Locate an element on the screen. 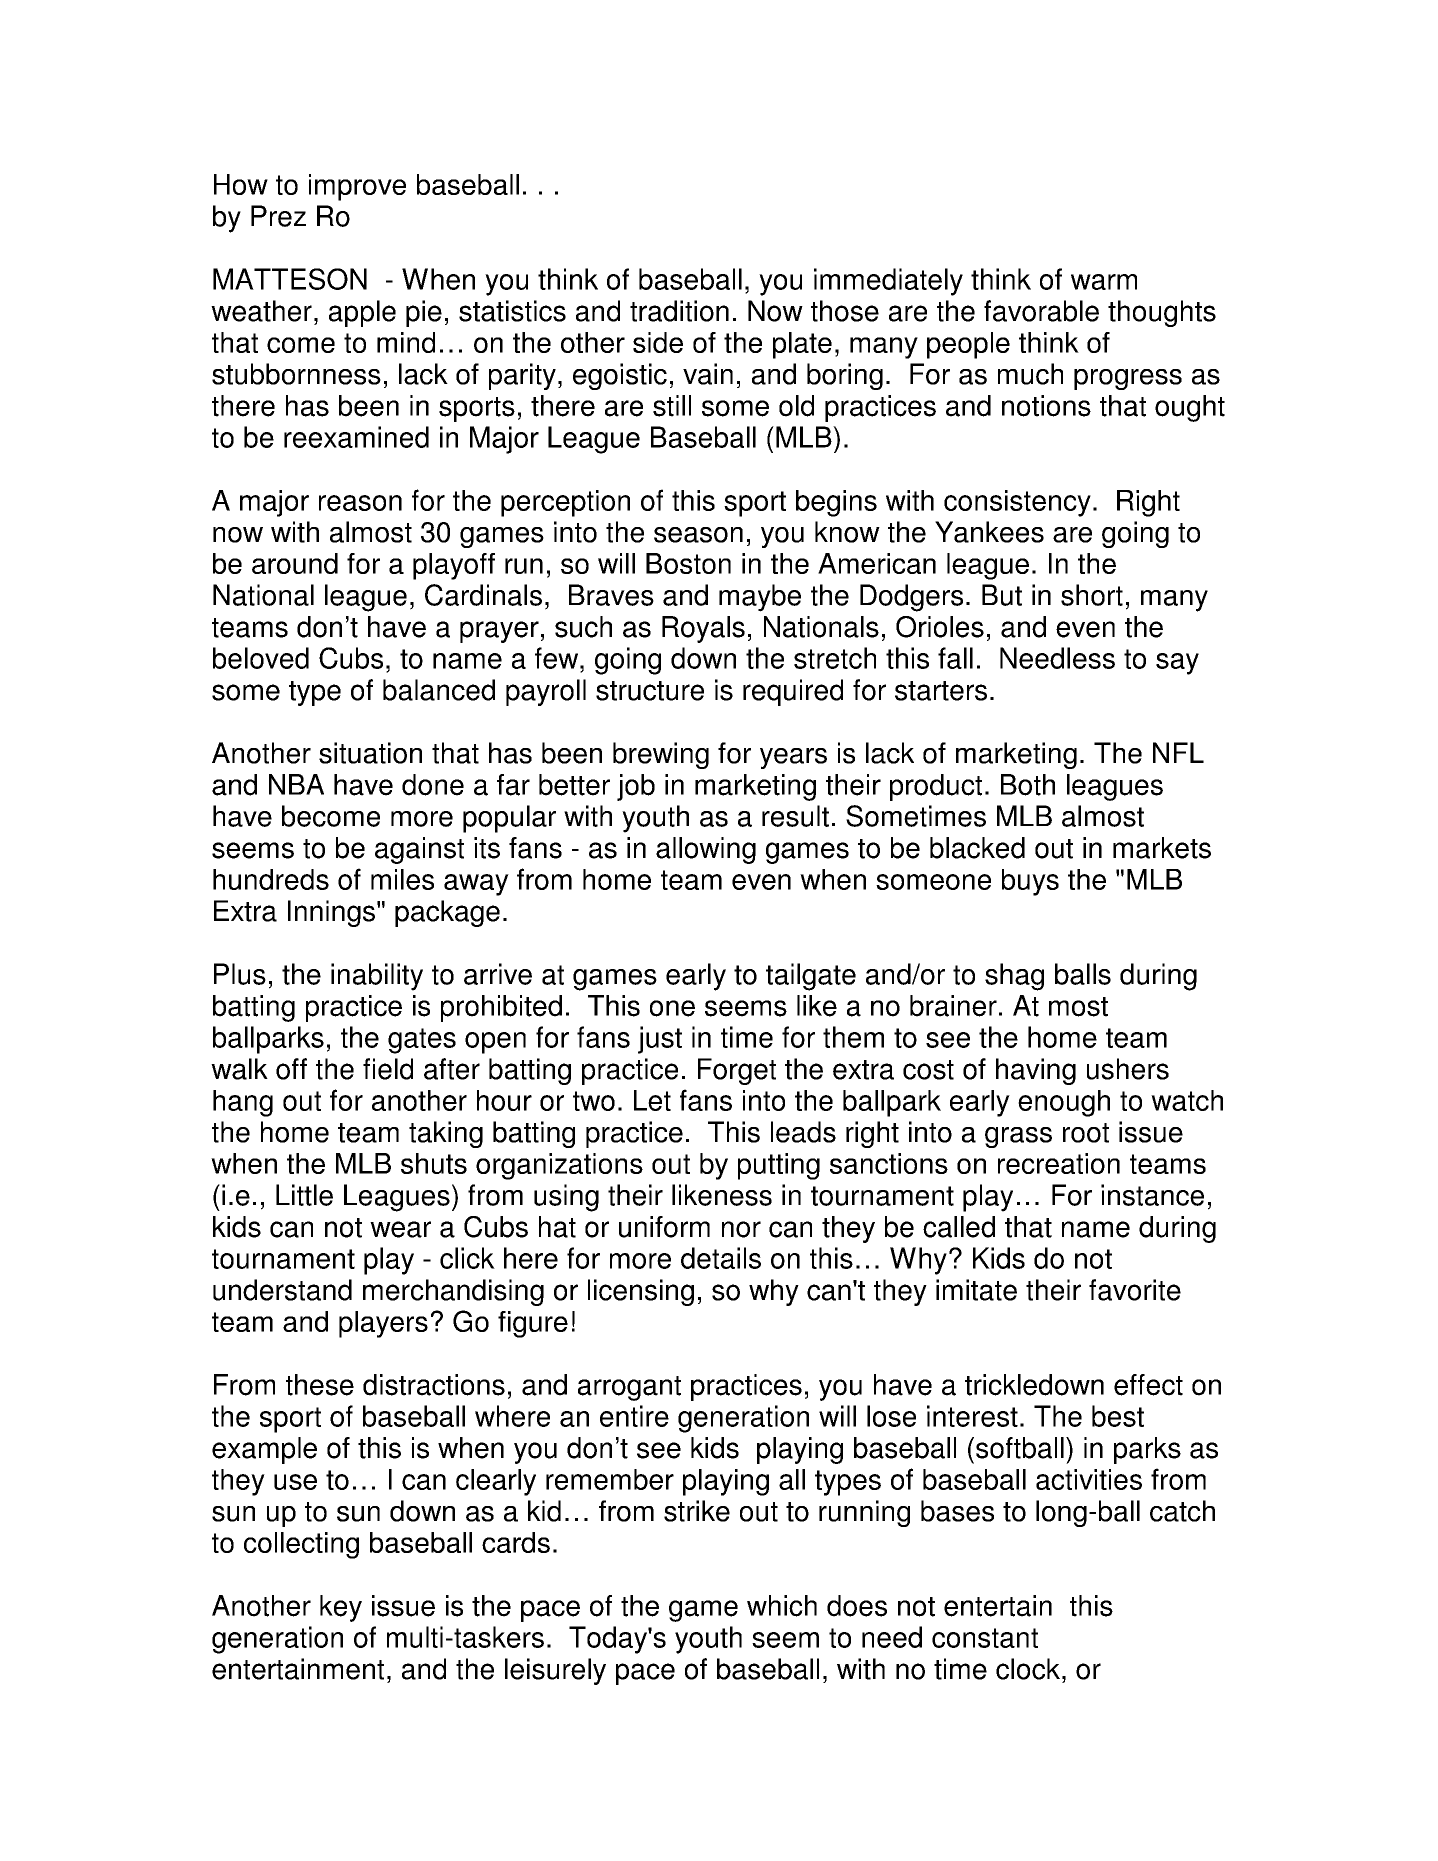 The width and height of the screenshot is (1438, 1861). improve is located at coordinates (357, 187).
